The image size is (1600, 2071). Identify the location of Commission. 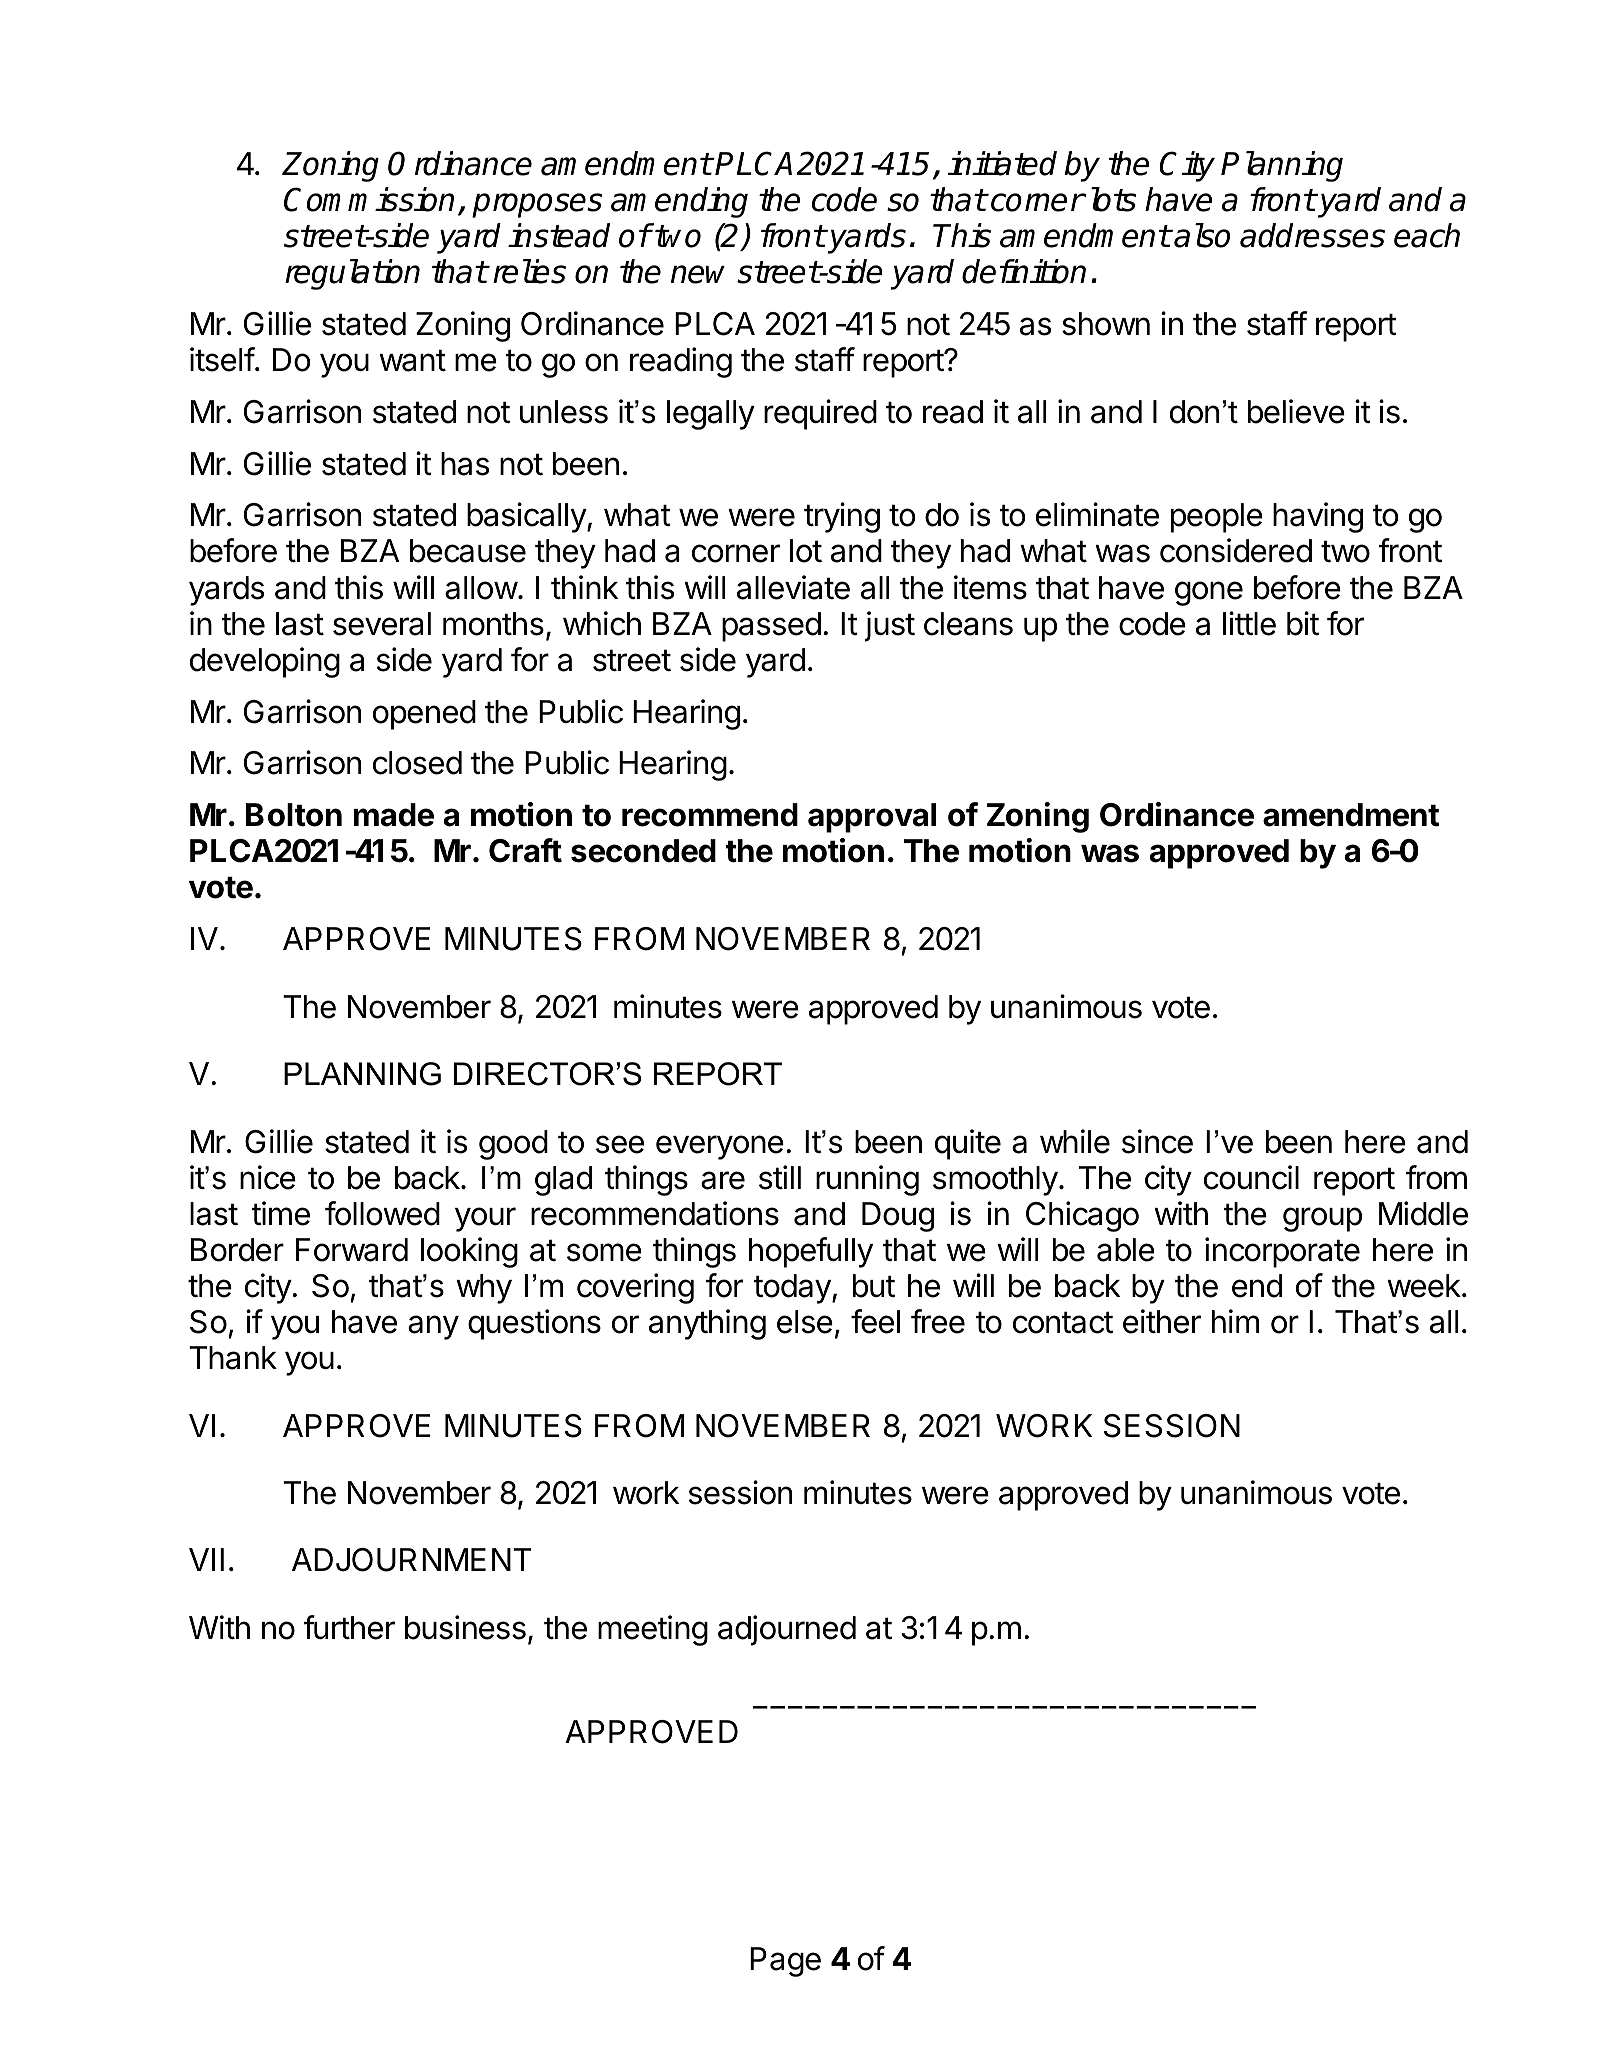
(369, 199).
